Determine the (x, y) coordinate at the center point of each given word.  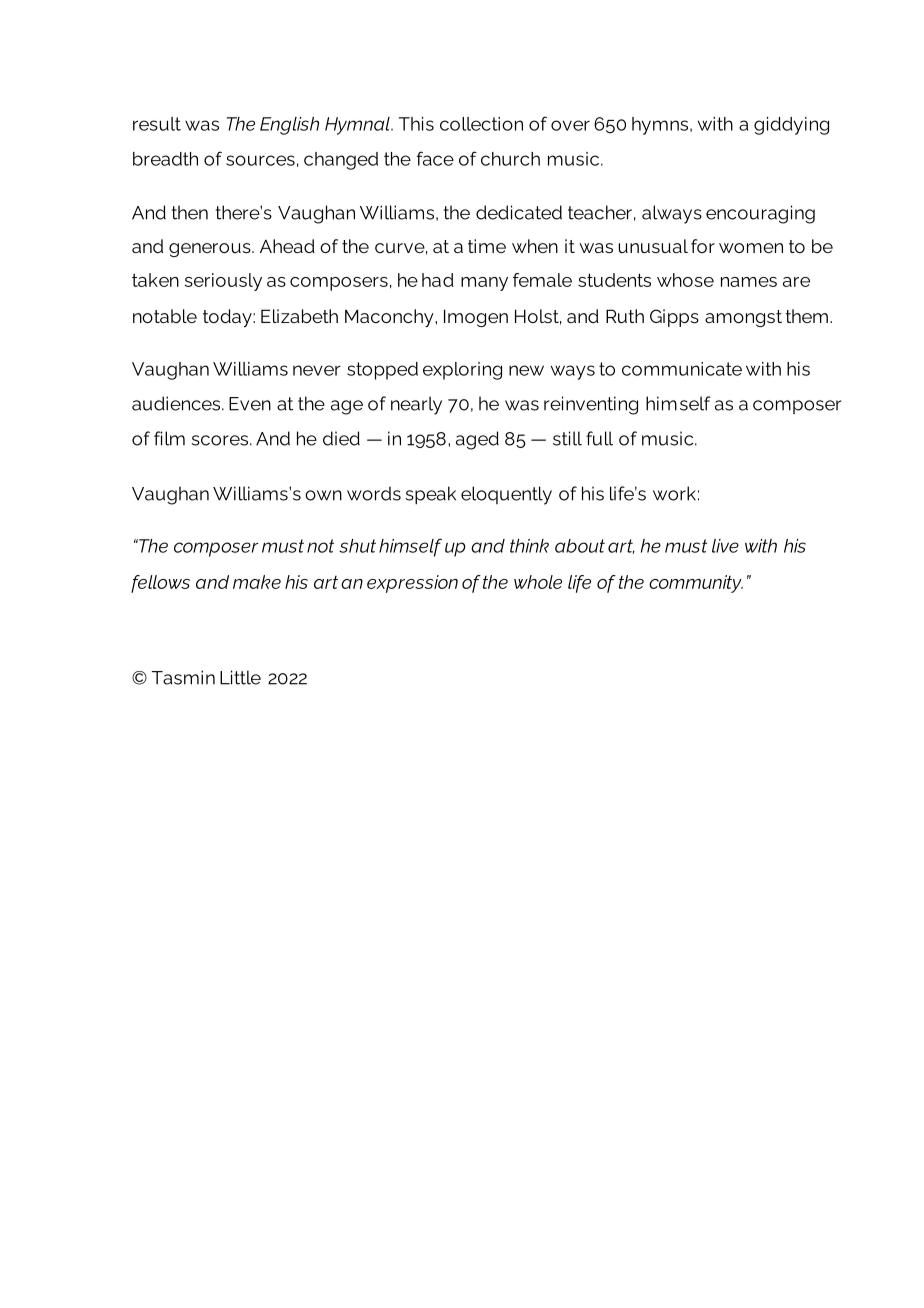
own (323, 495)
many (484, 284)
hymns (661, 126)
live (725, 546)
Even (250, 404)
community (696, 584)
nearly (416, 405)
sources (260, 160)
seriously (223, 282)
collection (481, 124)
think (529, 546)
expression (412, 584)
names (749, 282)
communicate (682, 369)
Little (240, 677)
